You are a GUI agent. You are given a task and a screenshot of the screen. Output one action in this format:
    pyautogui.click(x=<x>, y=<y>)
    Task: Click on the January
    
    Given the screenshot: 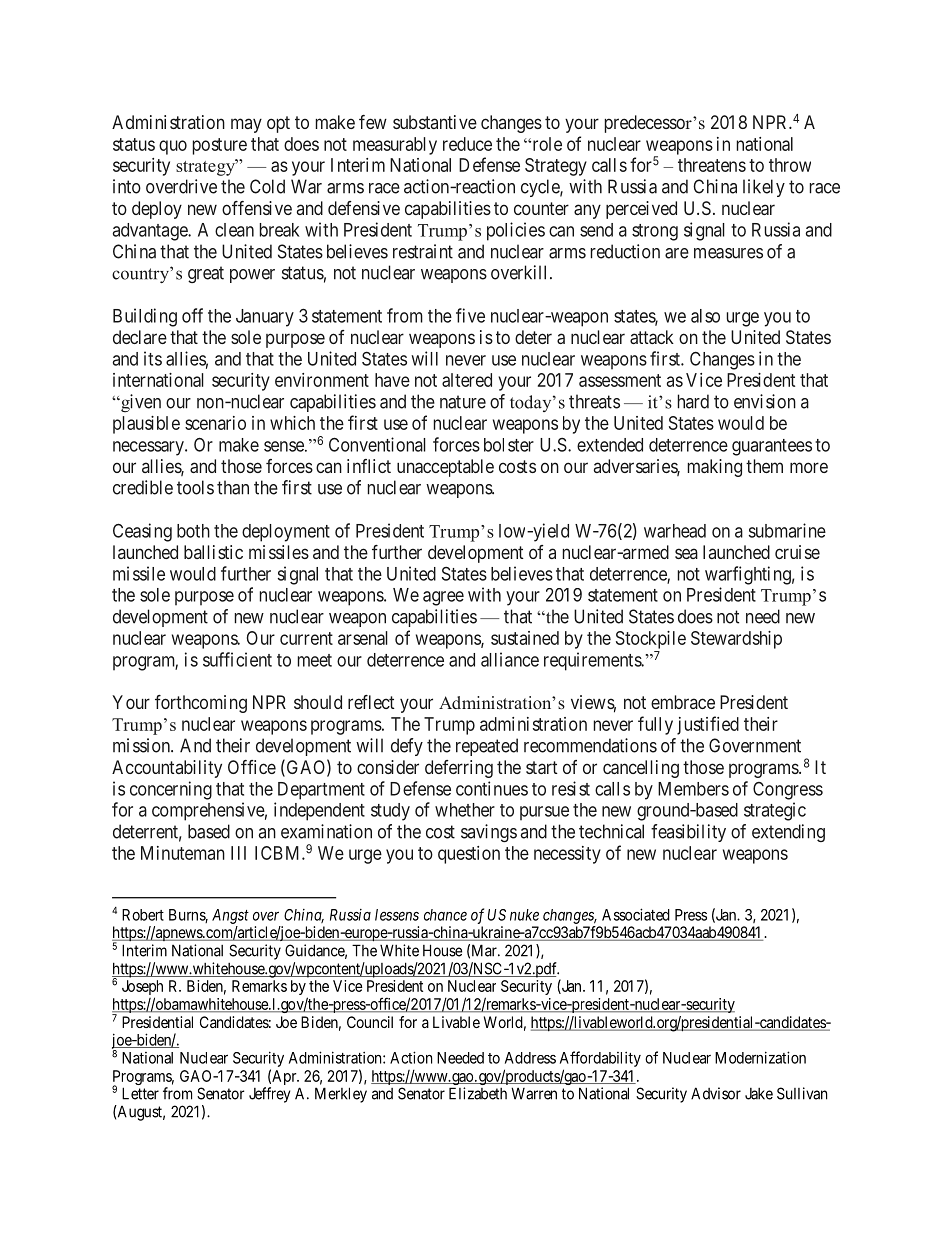 What is the action you would take?
    pyautogui.click(x=265, y=318)
